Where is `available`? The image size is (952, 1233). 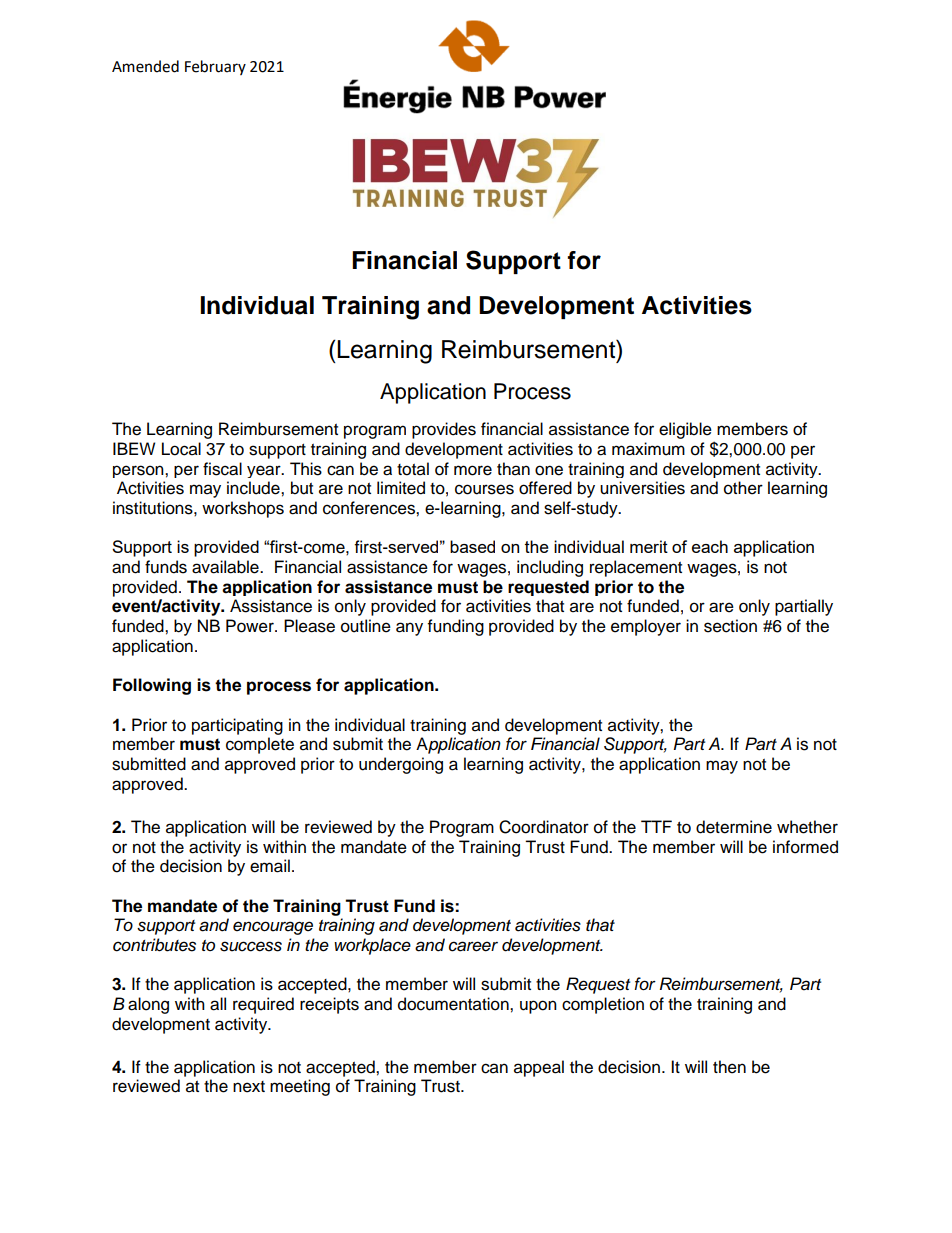 available is located at coordinates (226, 567).
